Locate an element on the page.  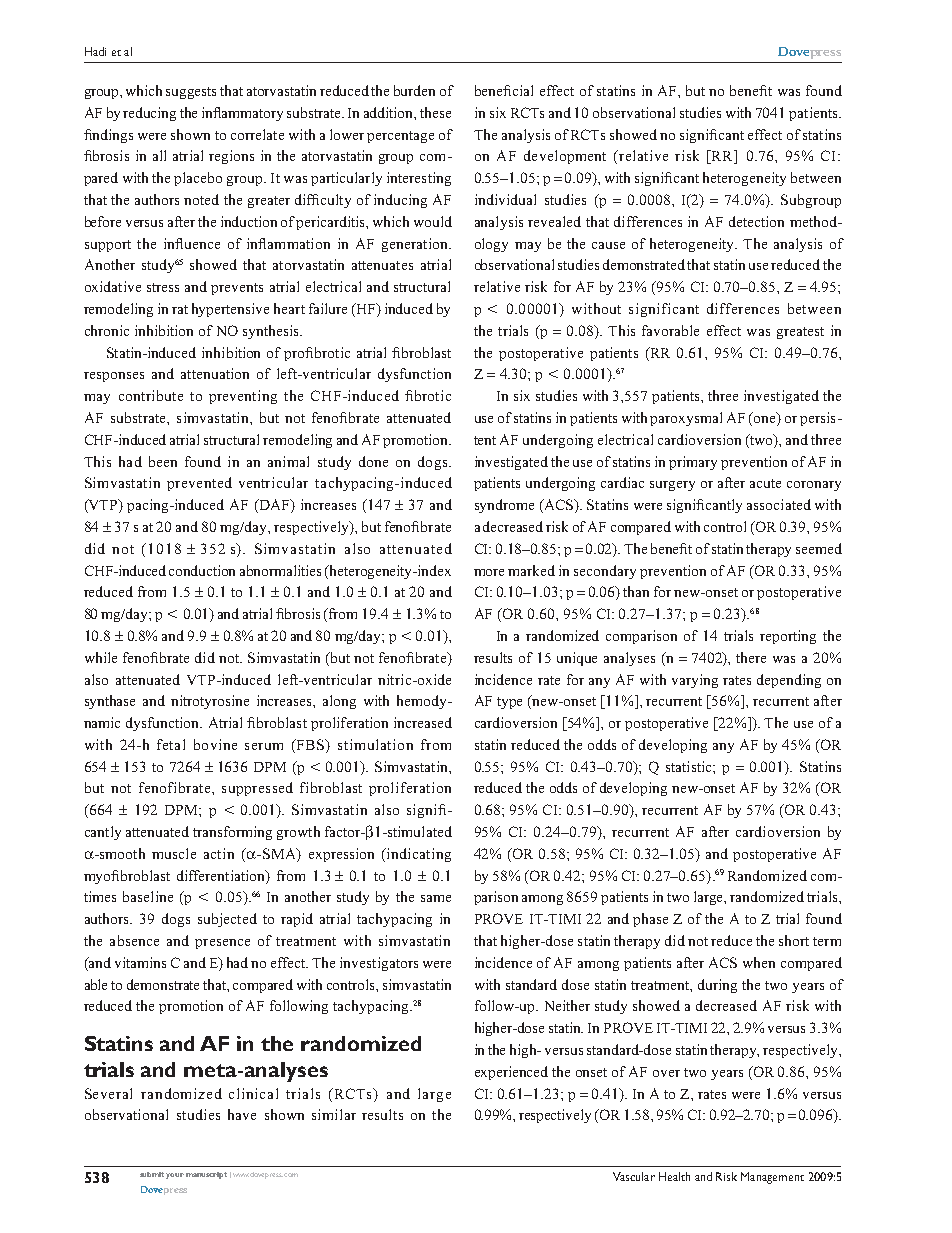
your is located at coordinates (175, 1176).
